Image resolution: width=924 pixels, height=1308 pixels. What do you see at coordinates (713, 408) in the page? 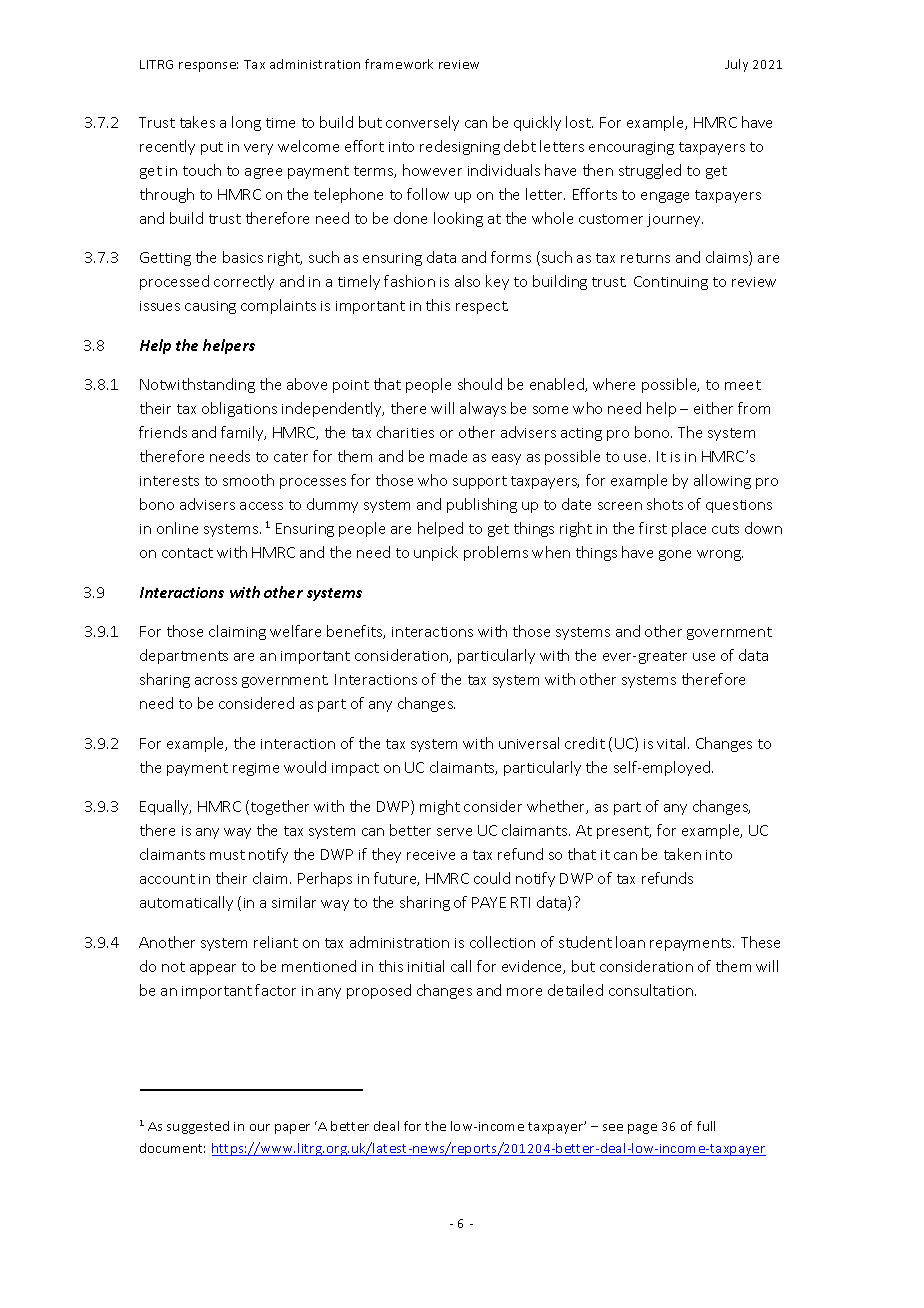
I see `either` at bounding box center [713, 408].
